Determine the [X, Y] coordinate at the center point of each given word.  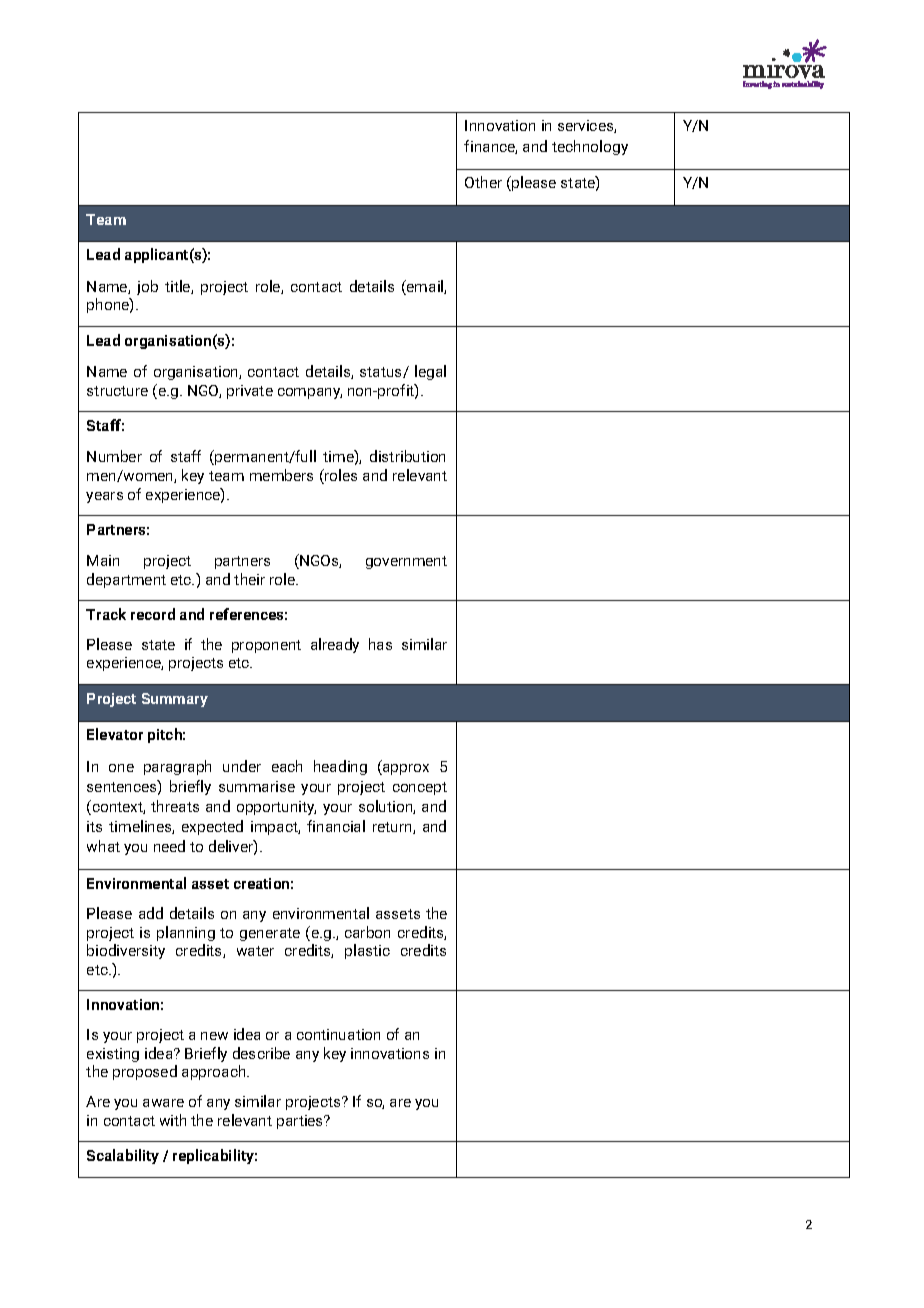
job [147, 287]
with [173, 1120]
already [335, 645]
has [380, 644]
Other [483, 182]
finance [490, 147]
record [153, 614]
